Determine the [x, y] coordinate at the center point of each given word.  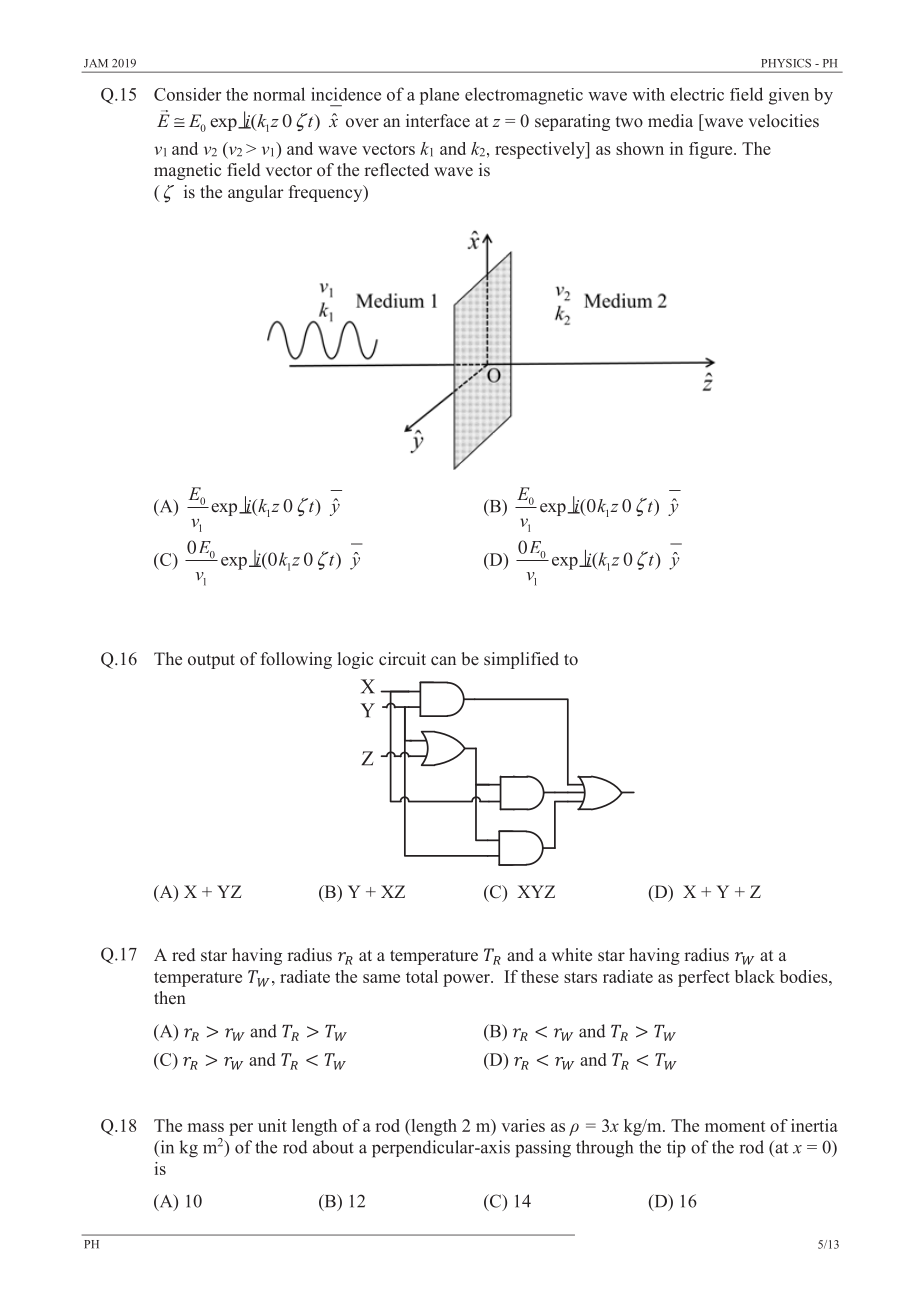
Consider [187, 94]
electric [697, 94]
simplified [521, 660]
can [443, 660]
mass [206, 1127]
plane [439, 96]
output [211, 661]
